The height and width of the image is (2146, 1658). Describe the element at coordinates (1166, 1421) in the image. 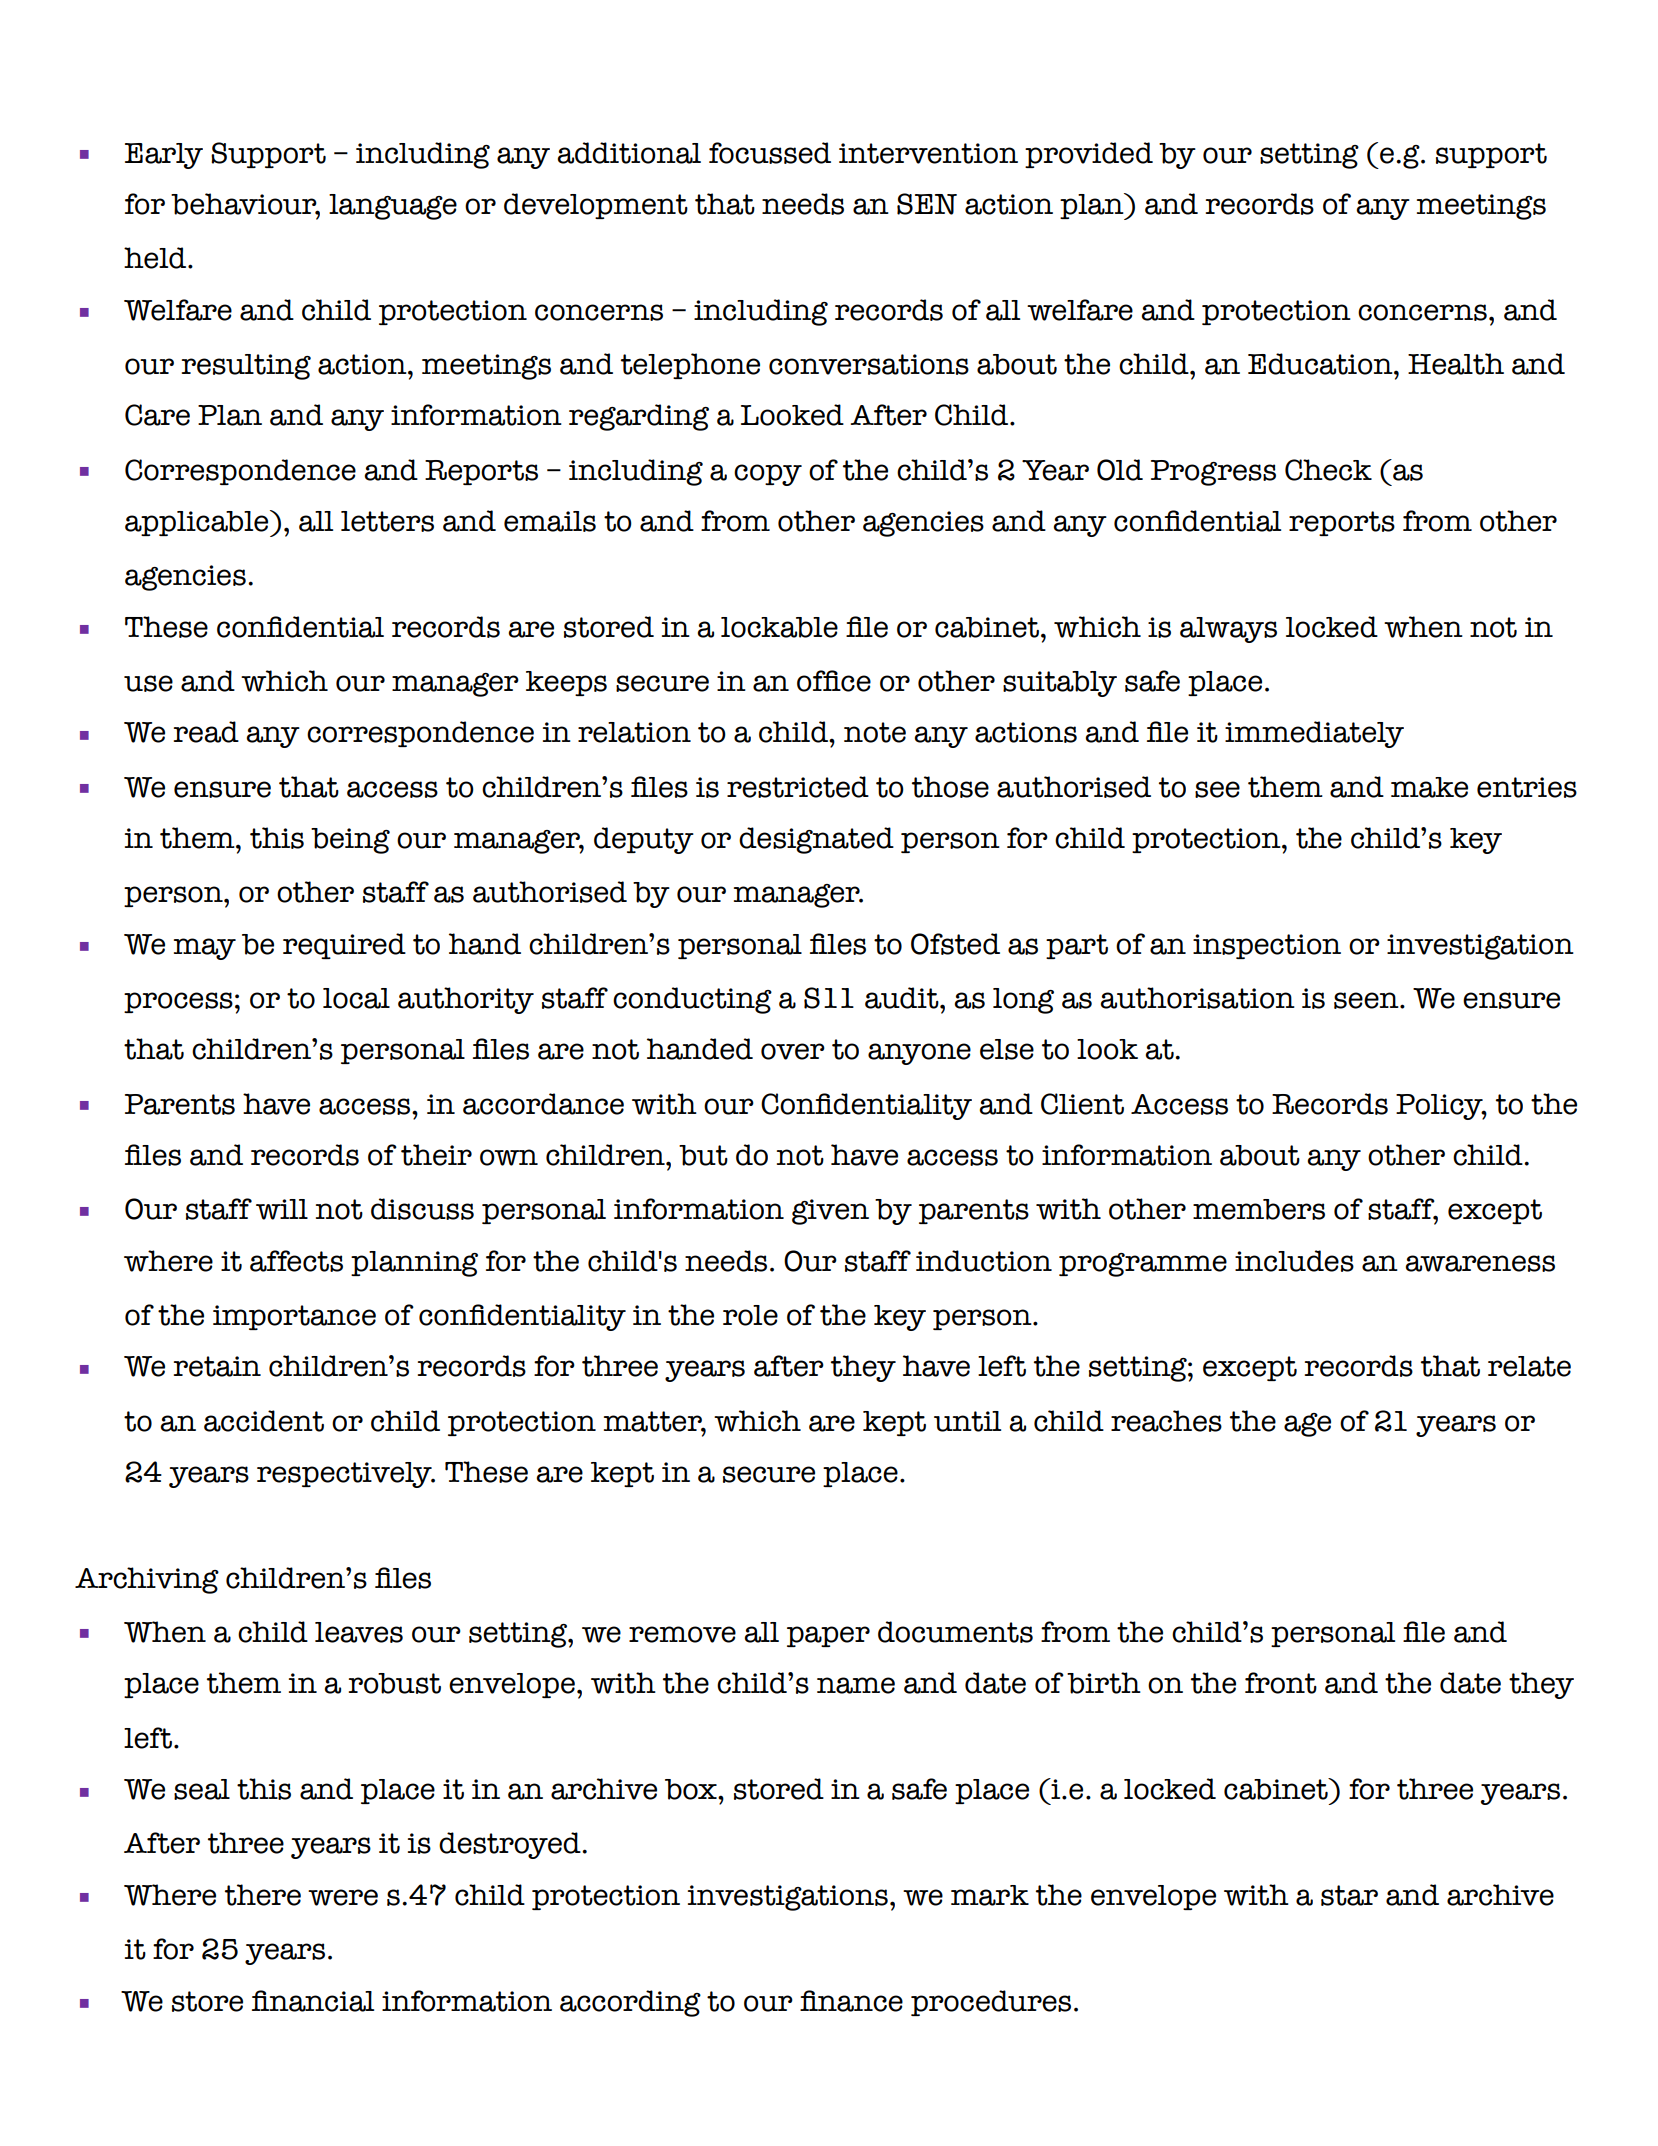

I see `reaches` at that location.
